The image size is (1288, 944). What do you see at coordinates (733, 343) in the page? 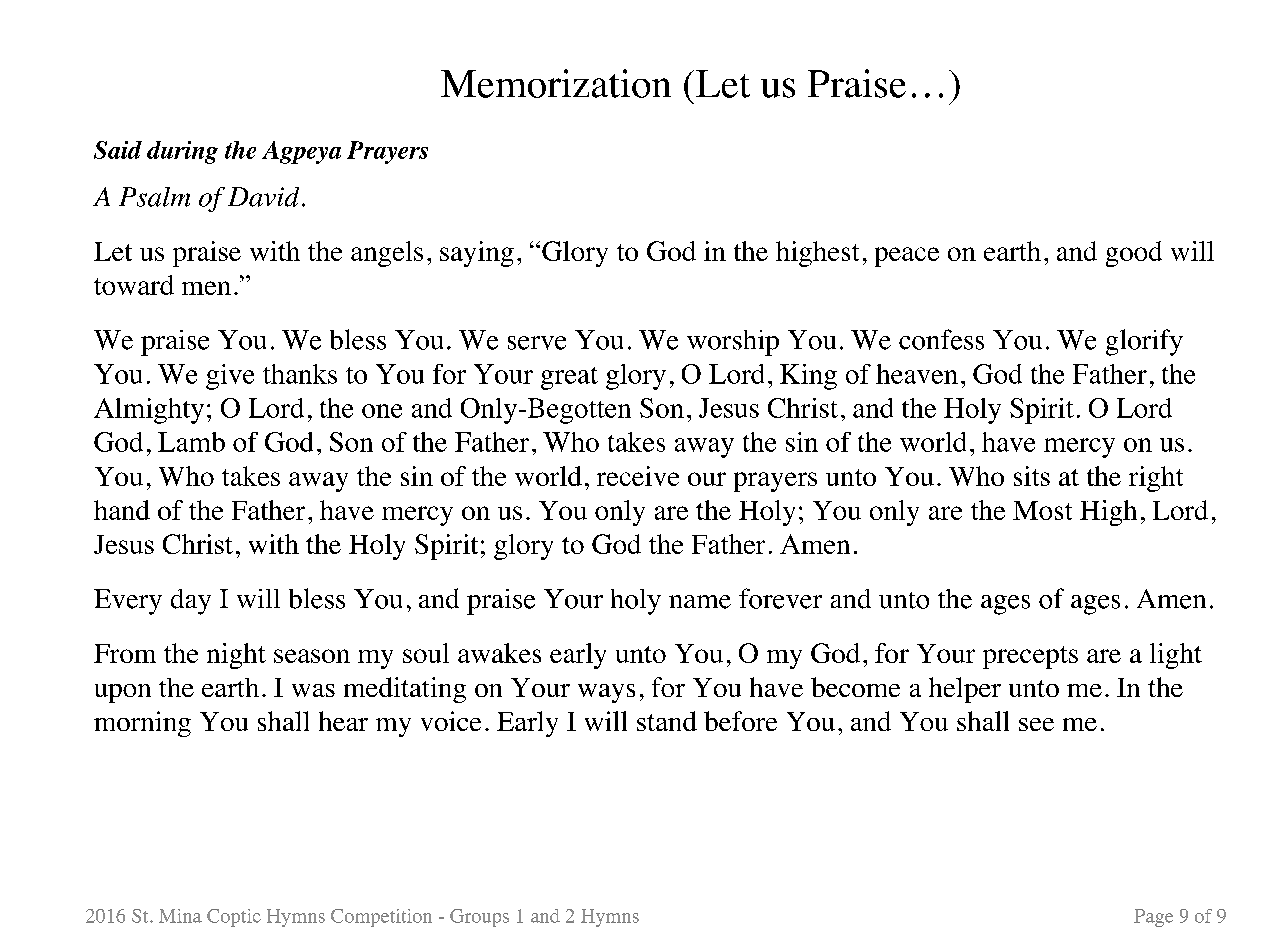
I see `worship` at bounding box center [733, 343].
